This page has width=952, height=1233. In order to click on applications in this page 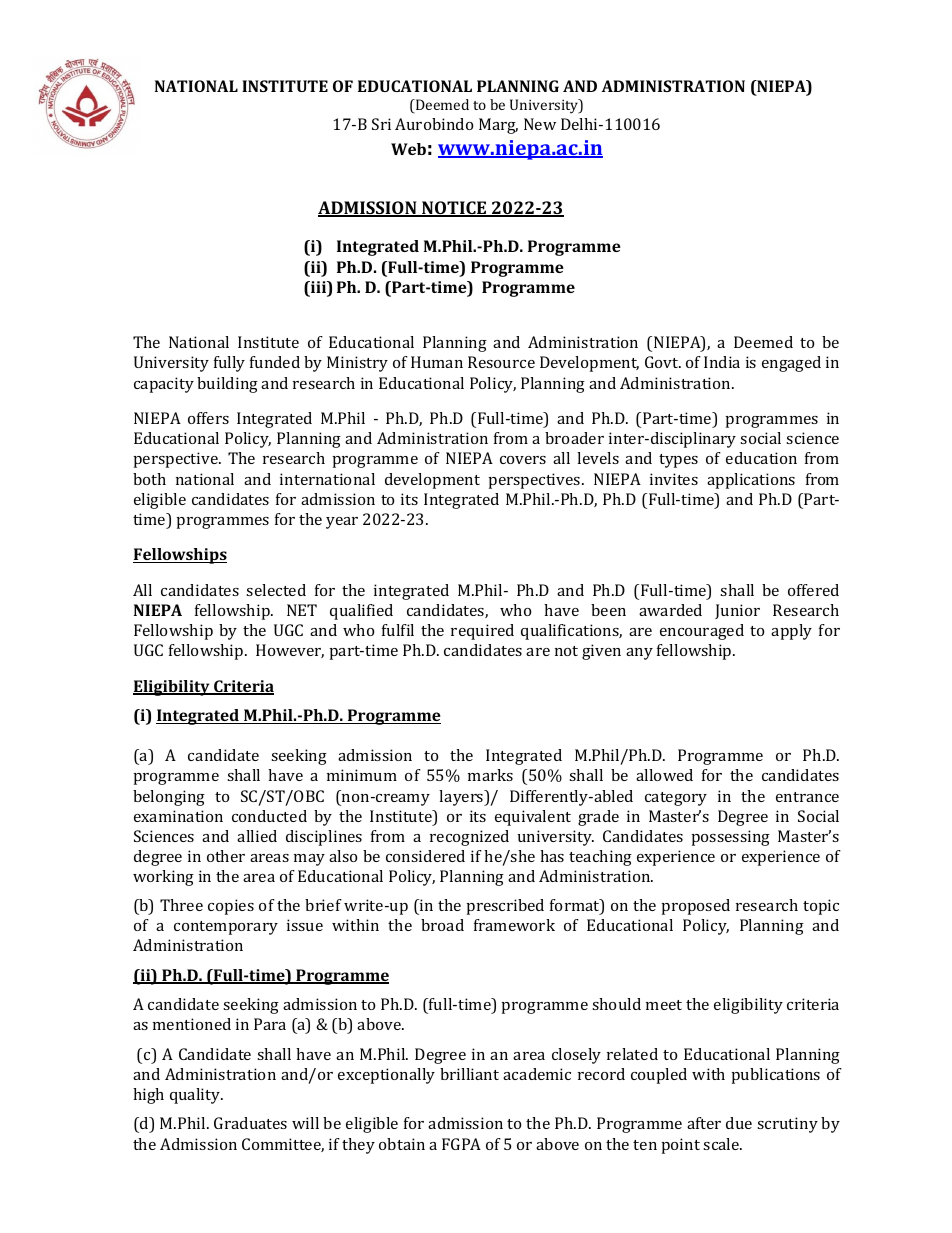, I will do `click(751, 481)`.
